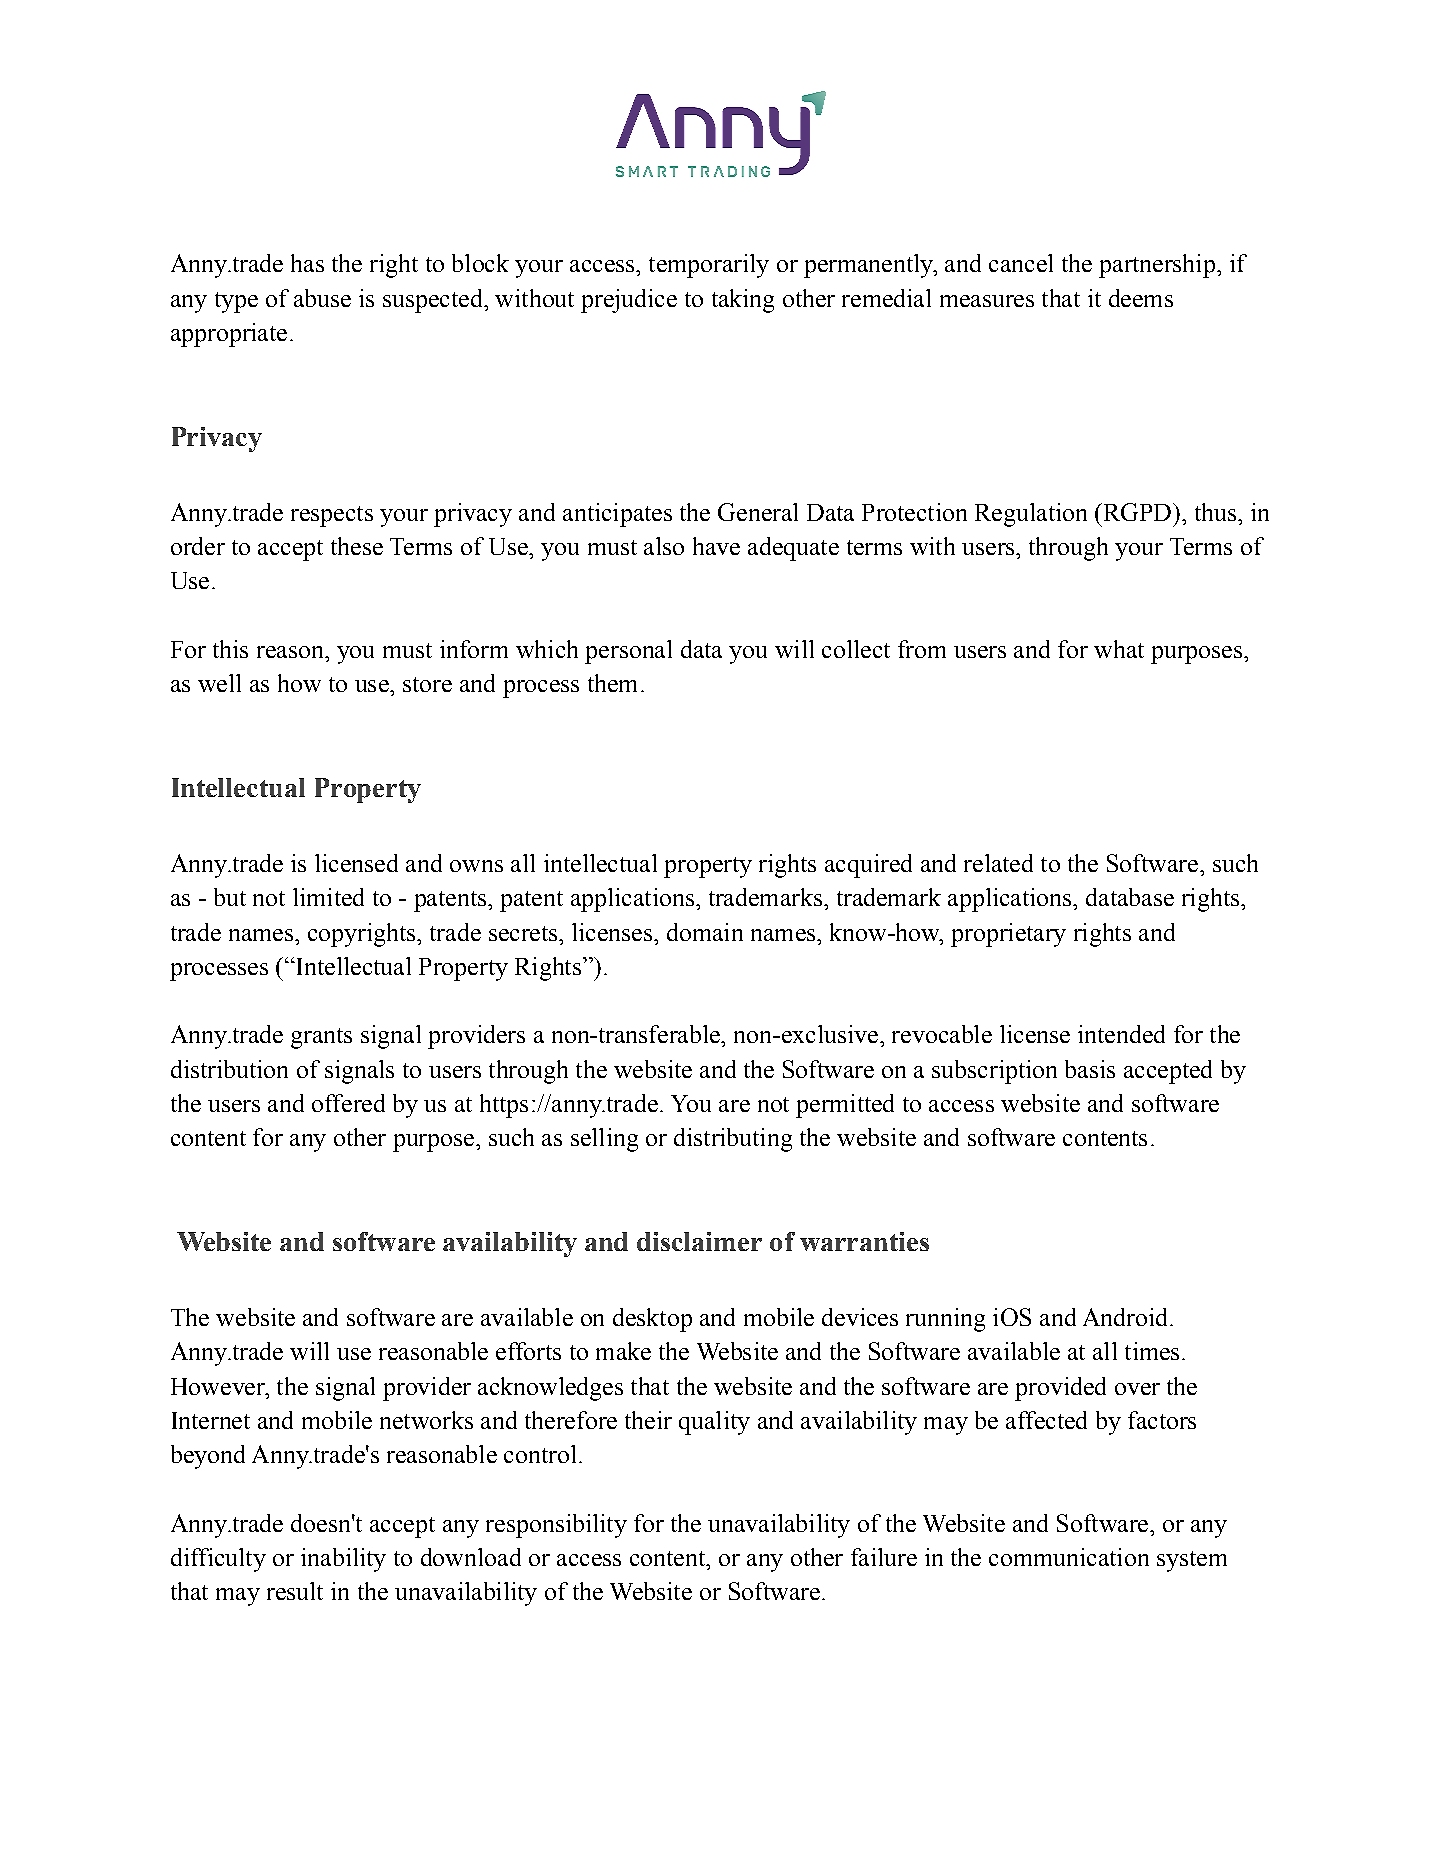 Image resolution: width=1442 pixels, height=1866 pixels. Describe the element at coordinates (1119, 649) in the screenshot. I see `what` at that location.
